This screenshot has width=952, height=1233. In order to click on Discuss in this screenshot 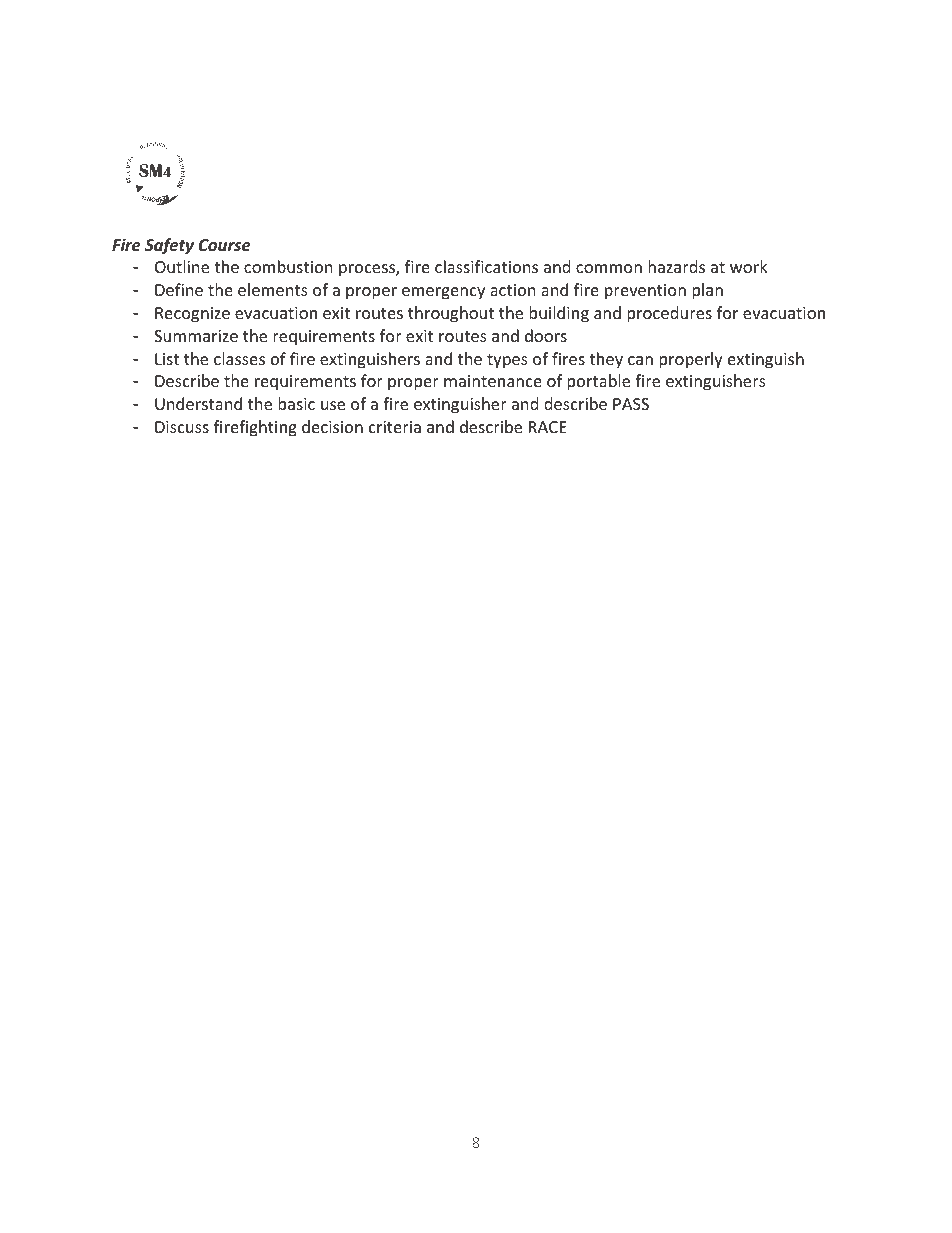, I will do `click(182, 427)`.
